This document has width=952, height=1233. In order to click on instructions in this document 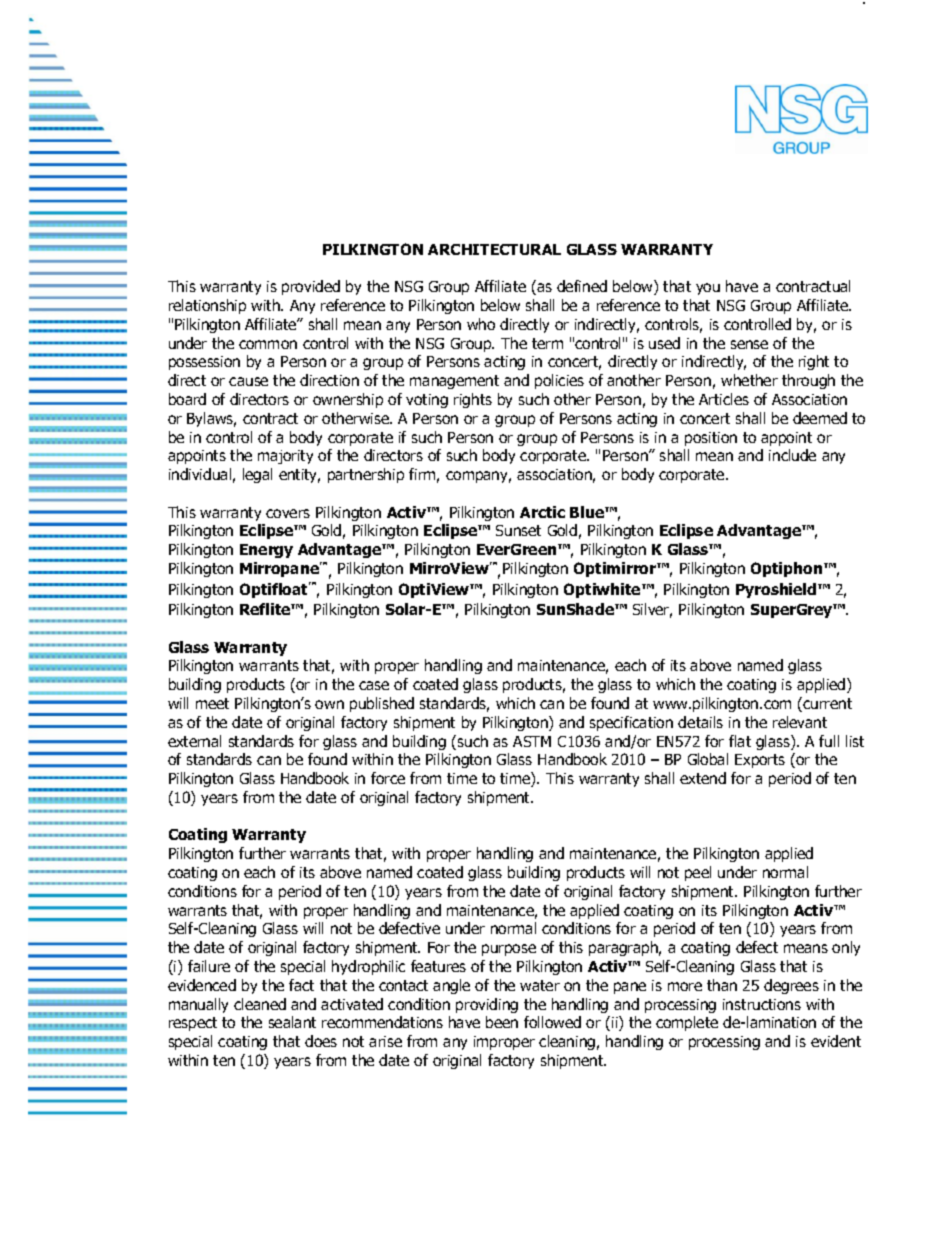, I will do `click(762, 1004)`.
